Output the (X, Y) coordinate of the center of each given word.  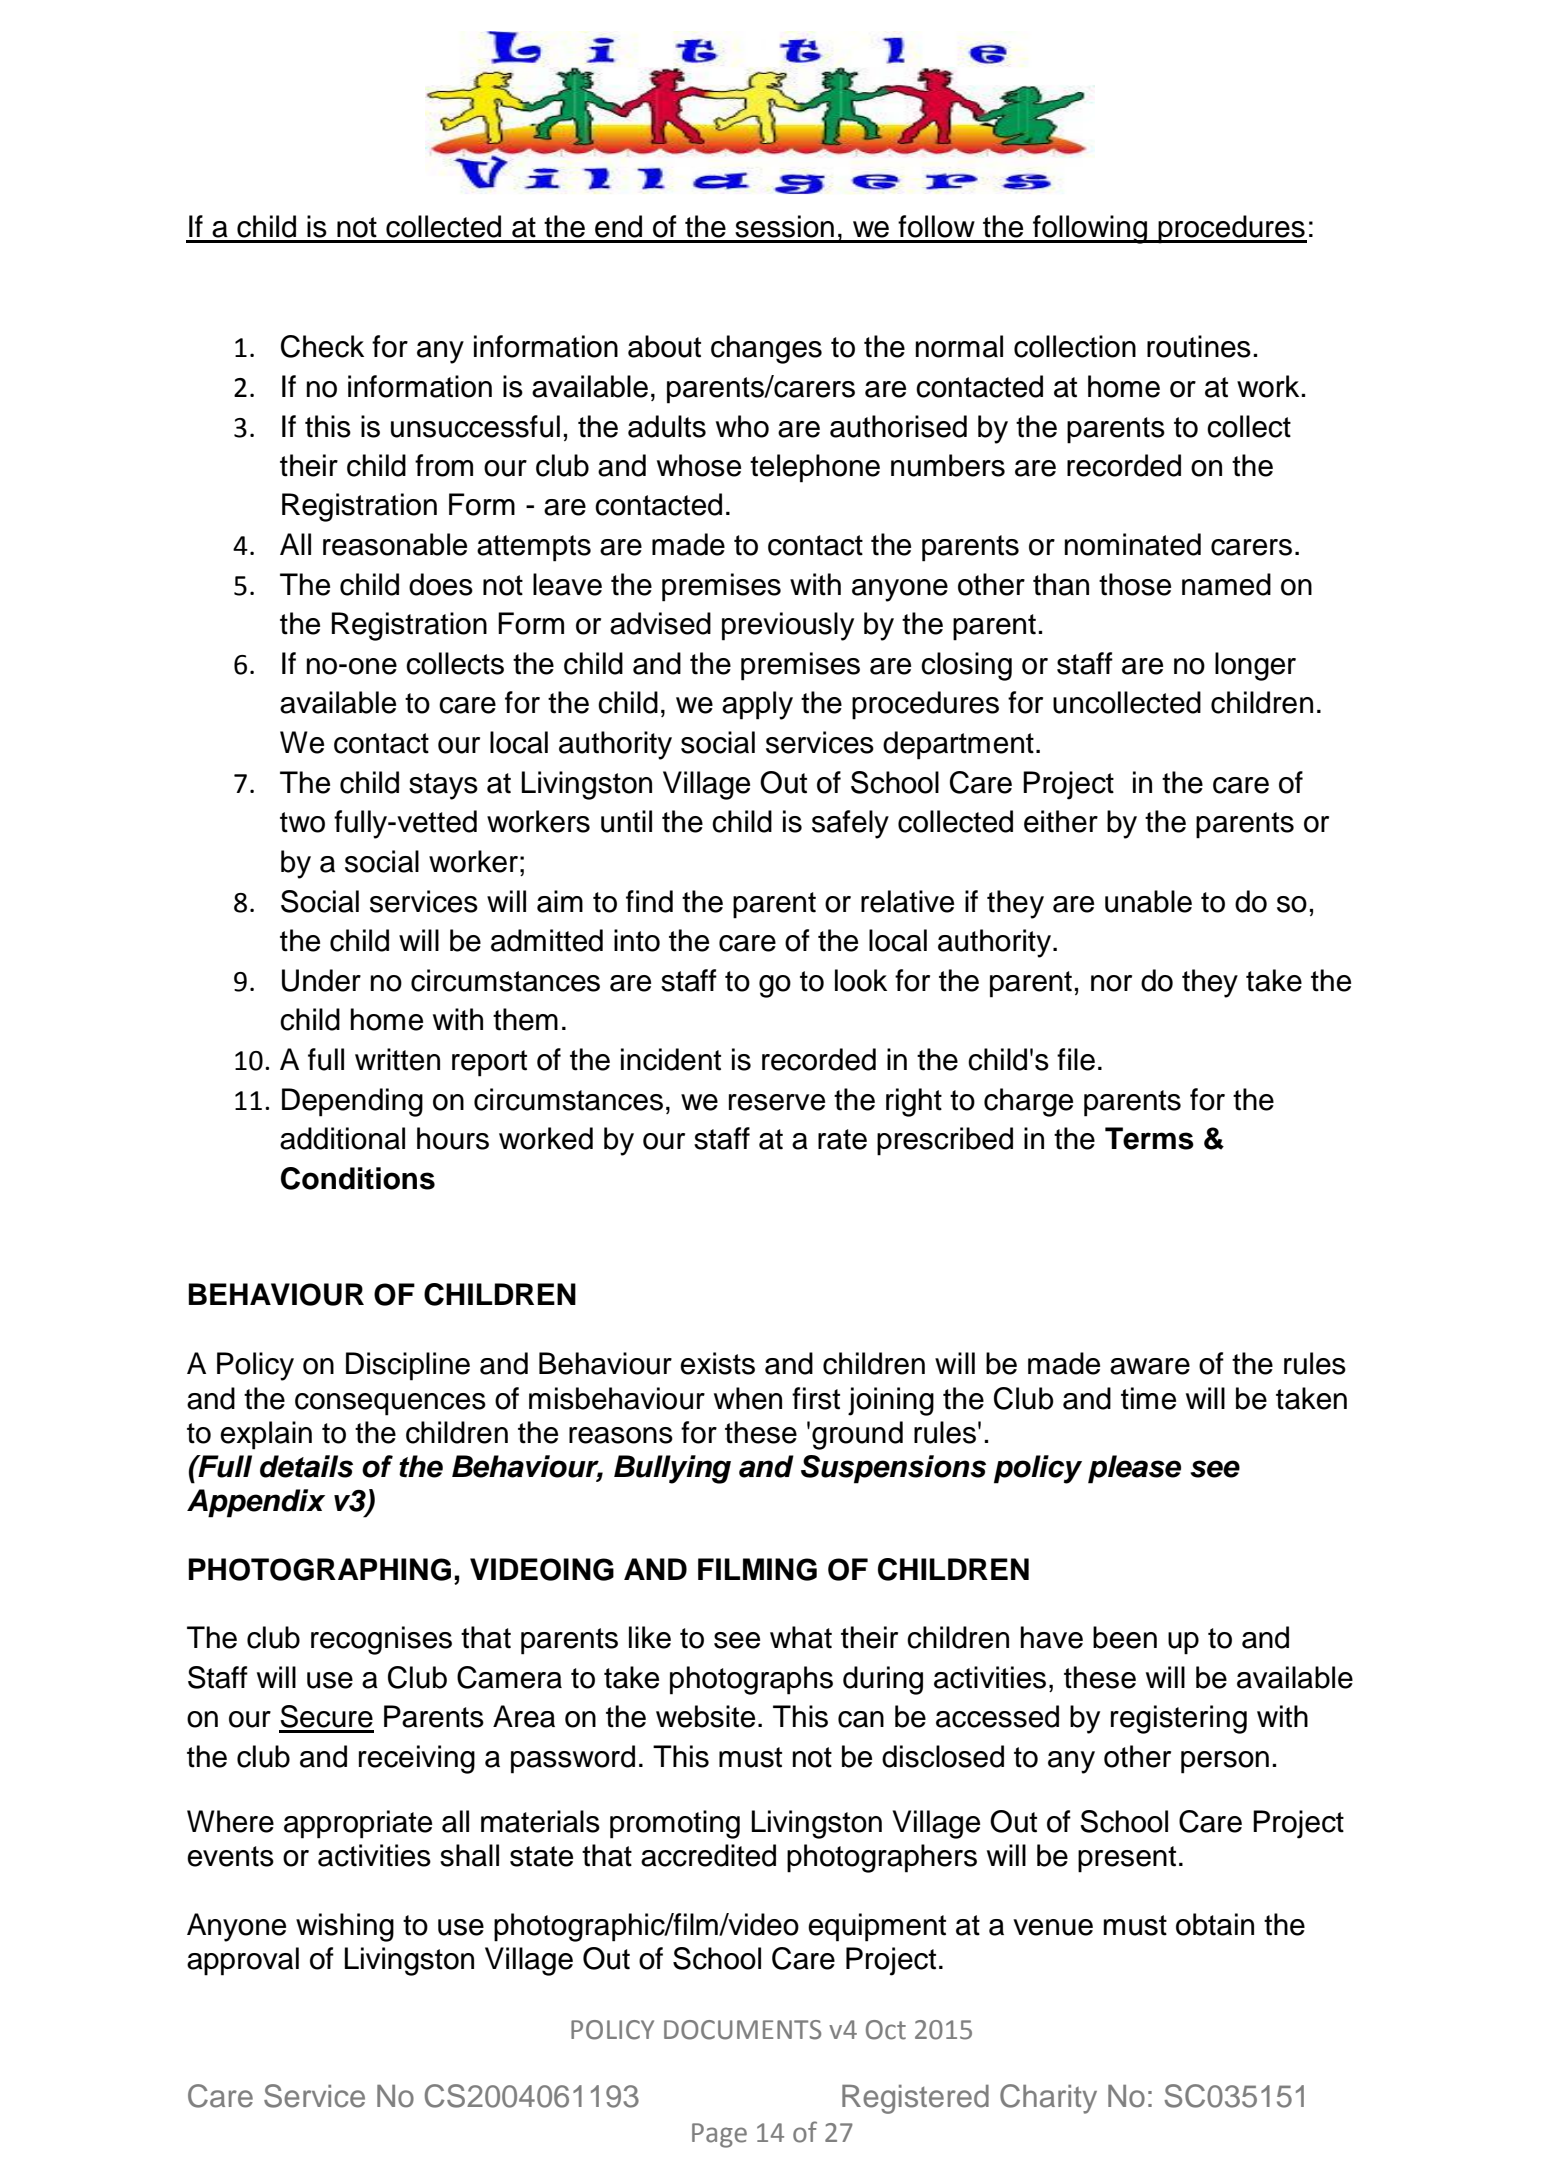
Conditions (358, 1178)
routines (1199, 346)
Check (322, 346)
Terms (1149, 1138)
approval (243, 1961)
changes (766, 349)
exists (717, 1363)
